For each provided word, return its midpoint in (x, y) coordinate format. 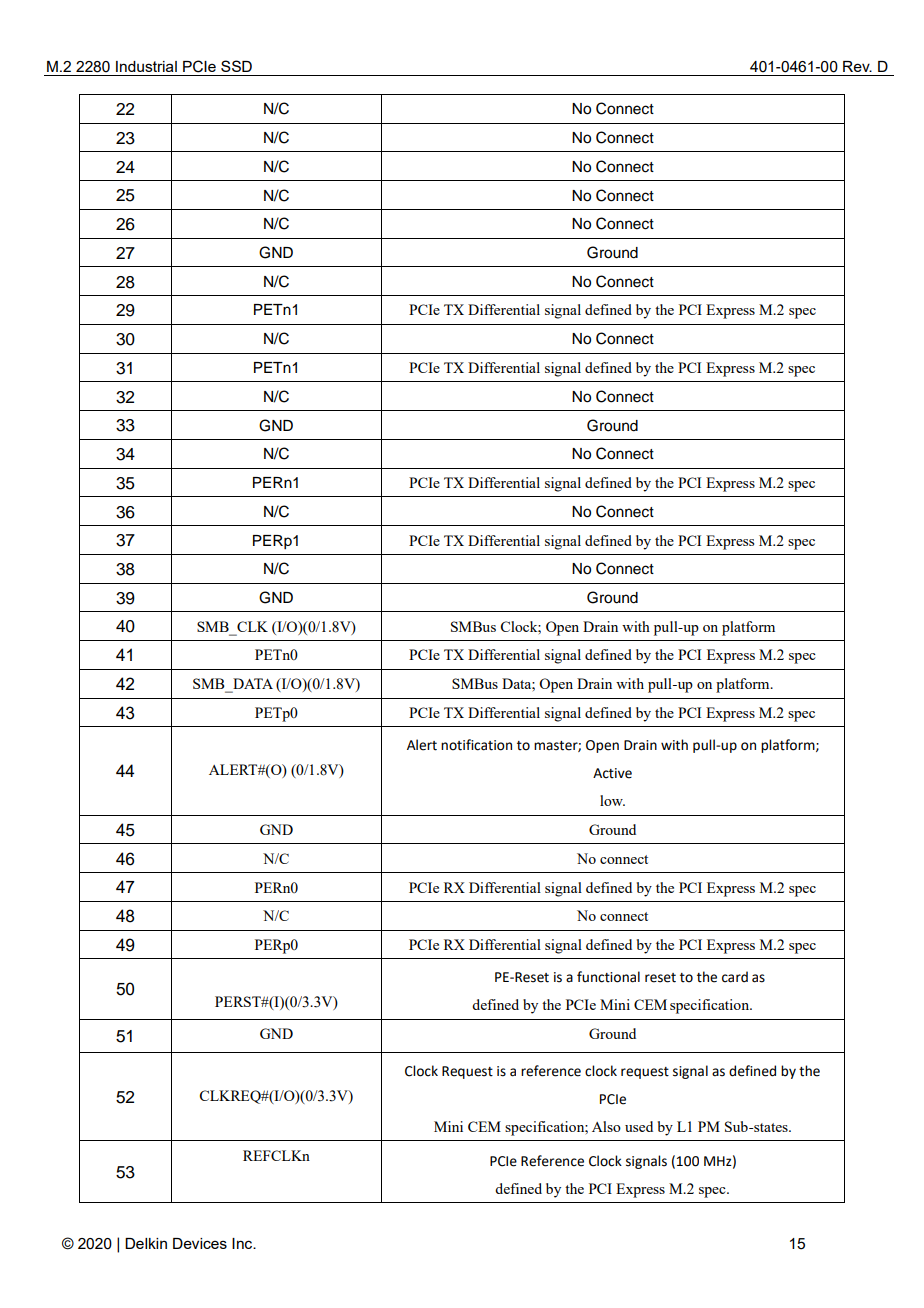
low (612, 800)
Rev (857, 66)
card (735, 977)
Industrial (146, 66)
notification (476, 745)
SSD (236, 66)
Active (612, 773)
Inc (243, 1243)
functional (608, 977)
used (639, 1126)
